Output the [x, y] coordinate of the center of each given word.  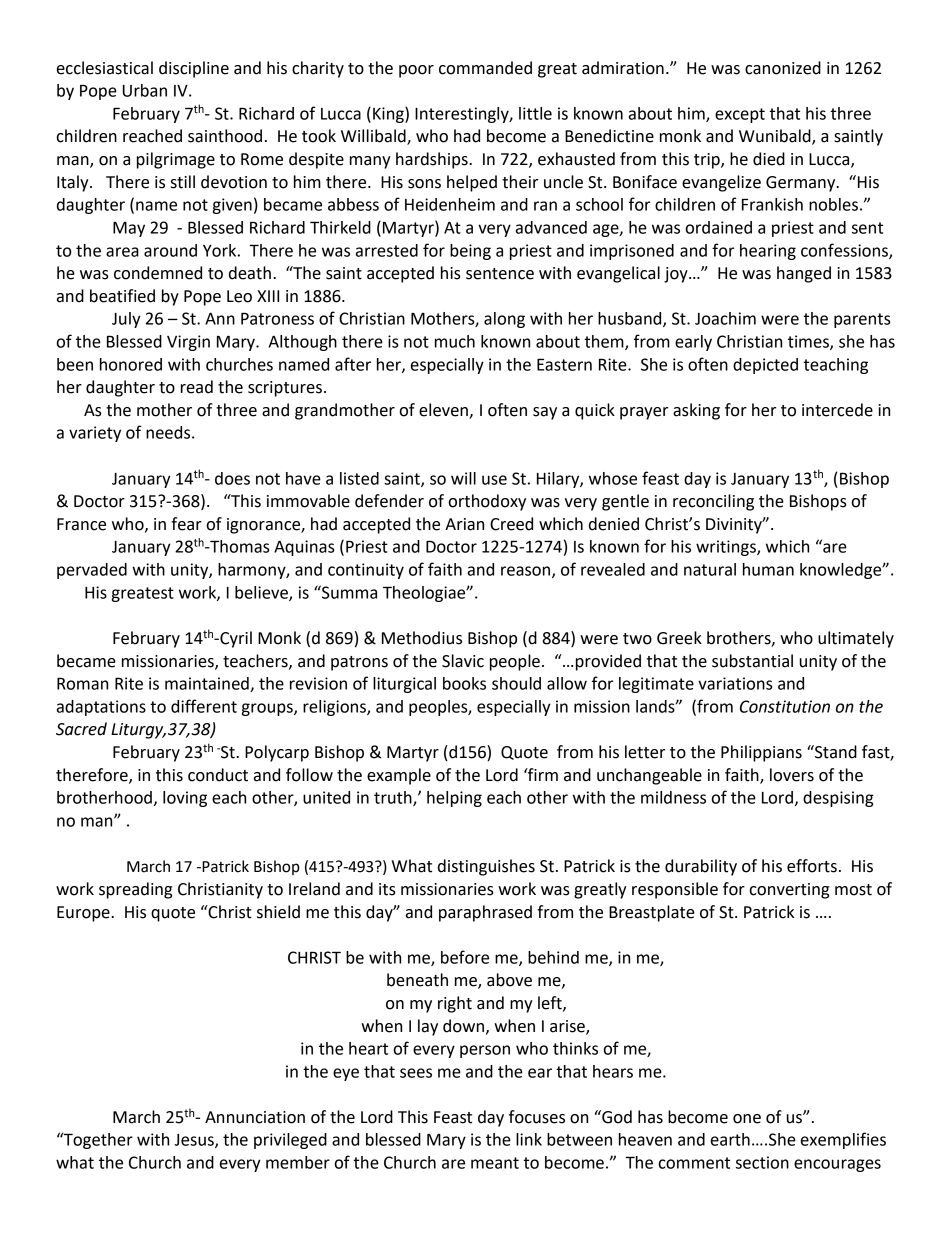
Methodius [422, 638]
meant [495, 1163]
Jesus [195, 1141]
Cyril [235, 639]
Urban [145, 90]
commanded [485, 68]
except [740, 115]
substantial [752, 661]
